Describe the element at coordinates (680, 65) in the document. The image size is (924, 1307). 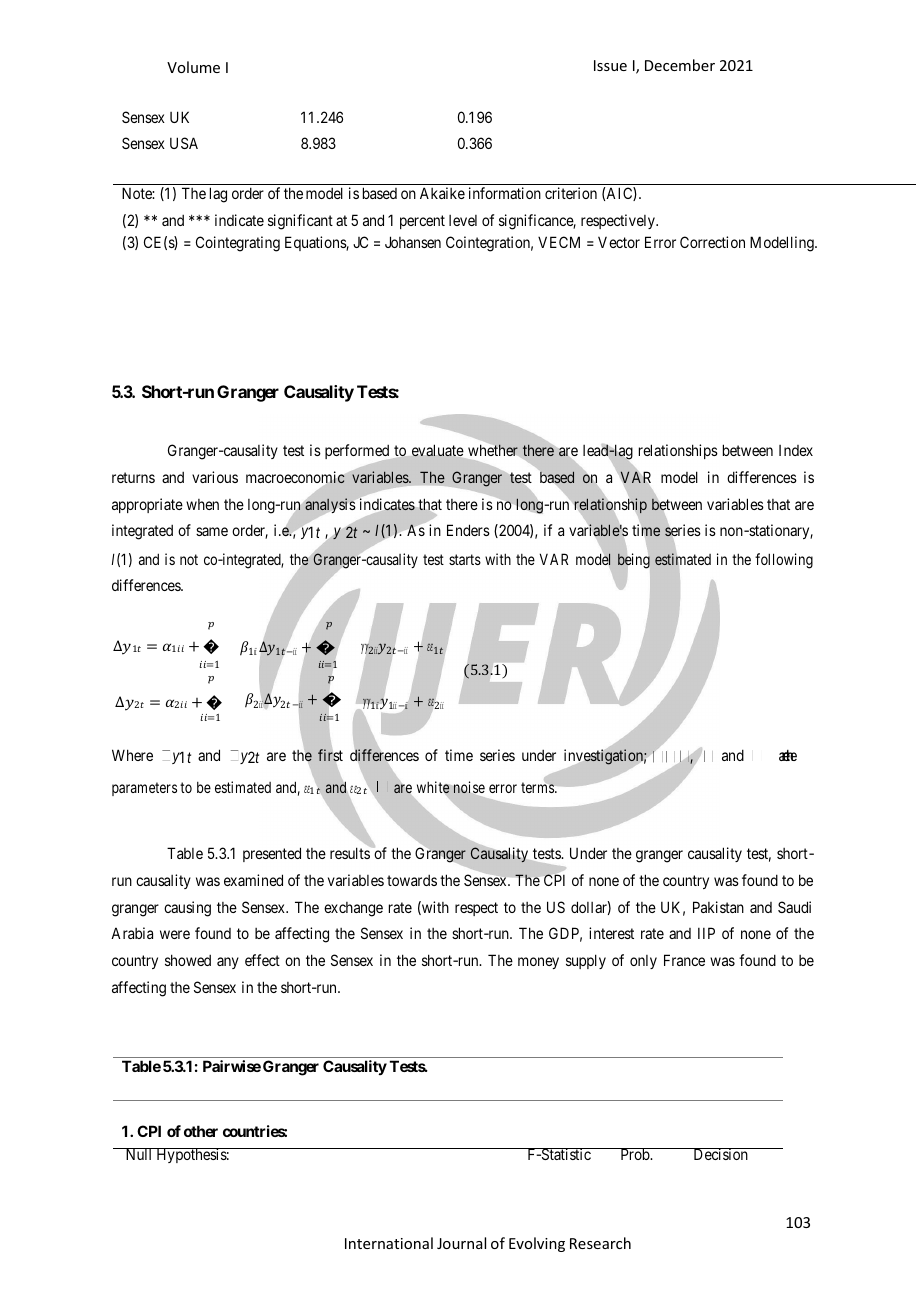
I see `December` at that location.
